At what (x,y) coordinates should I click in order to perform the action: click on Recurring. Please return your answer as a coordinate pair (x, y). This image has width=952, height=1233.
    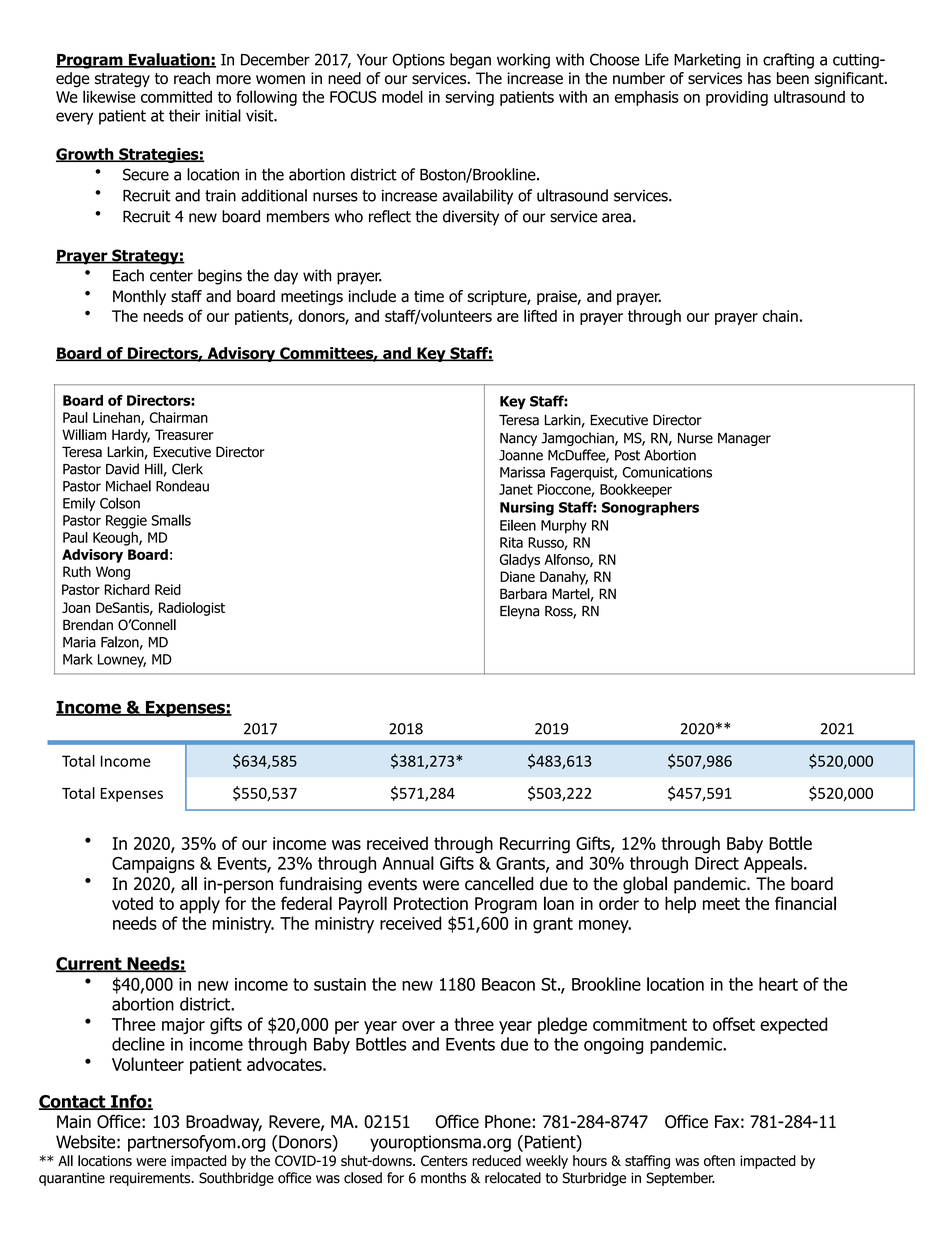
    Looking at the image, I should click on (535, 845).
